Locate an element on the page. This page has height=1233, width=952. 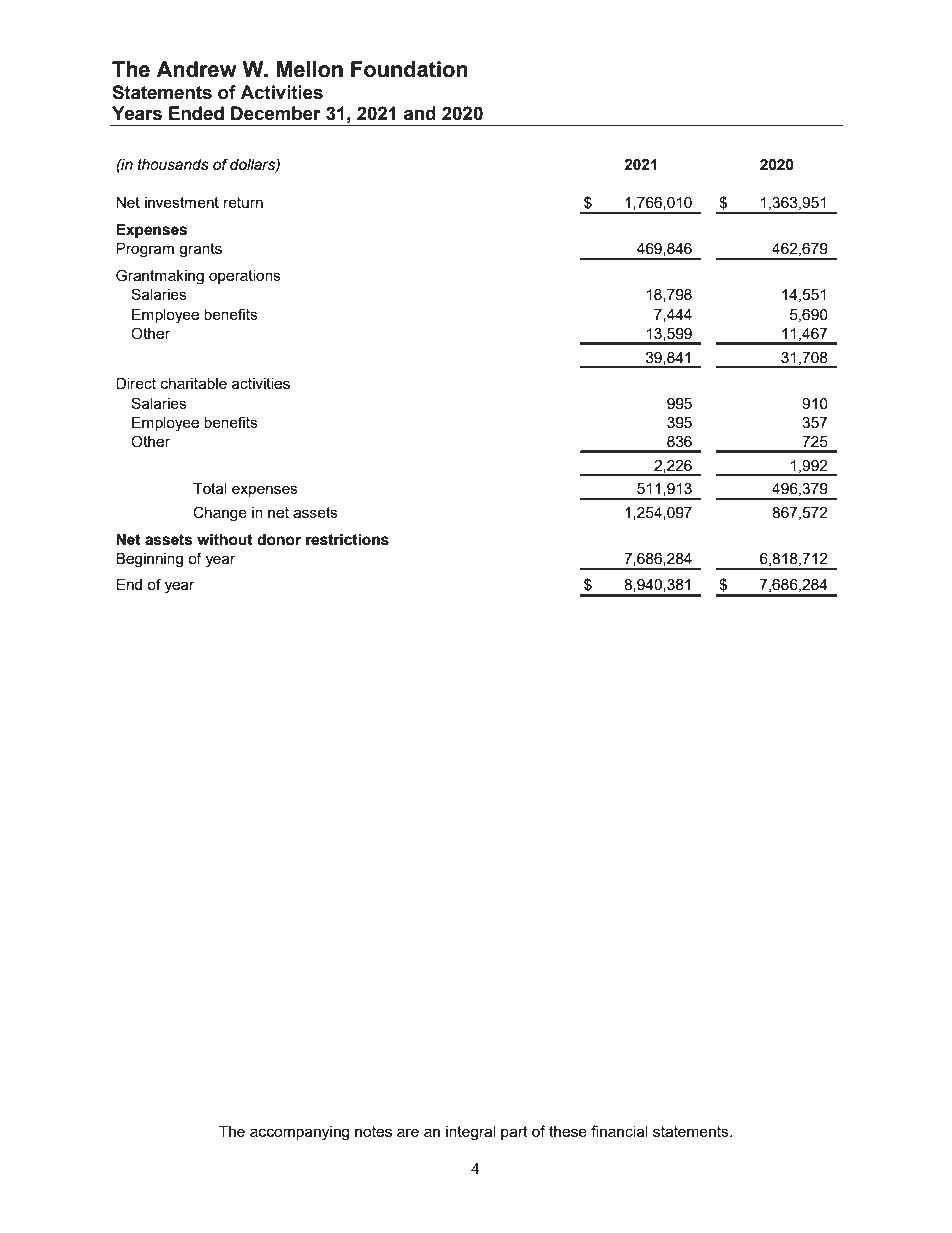
charitable is located at coordinates (194, 383).
